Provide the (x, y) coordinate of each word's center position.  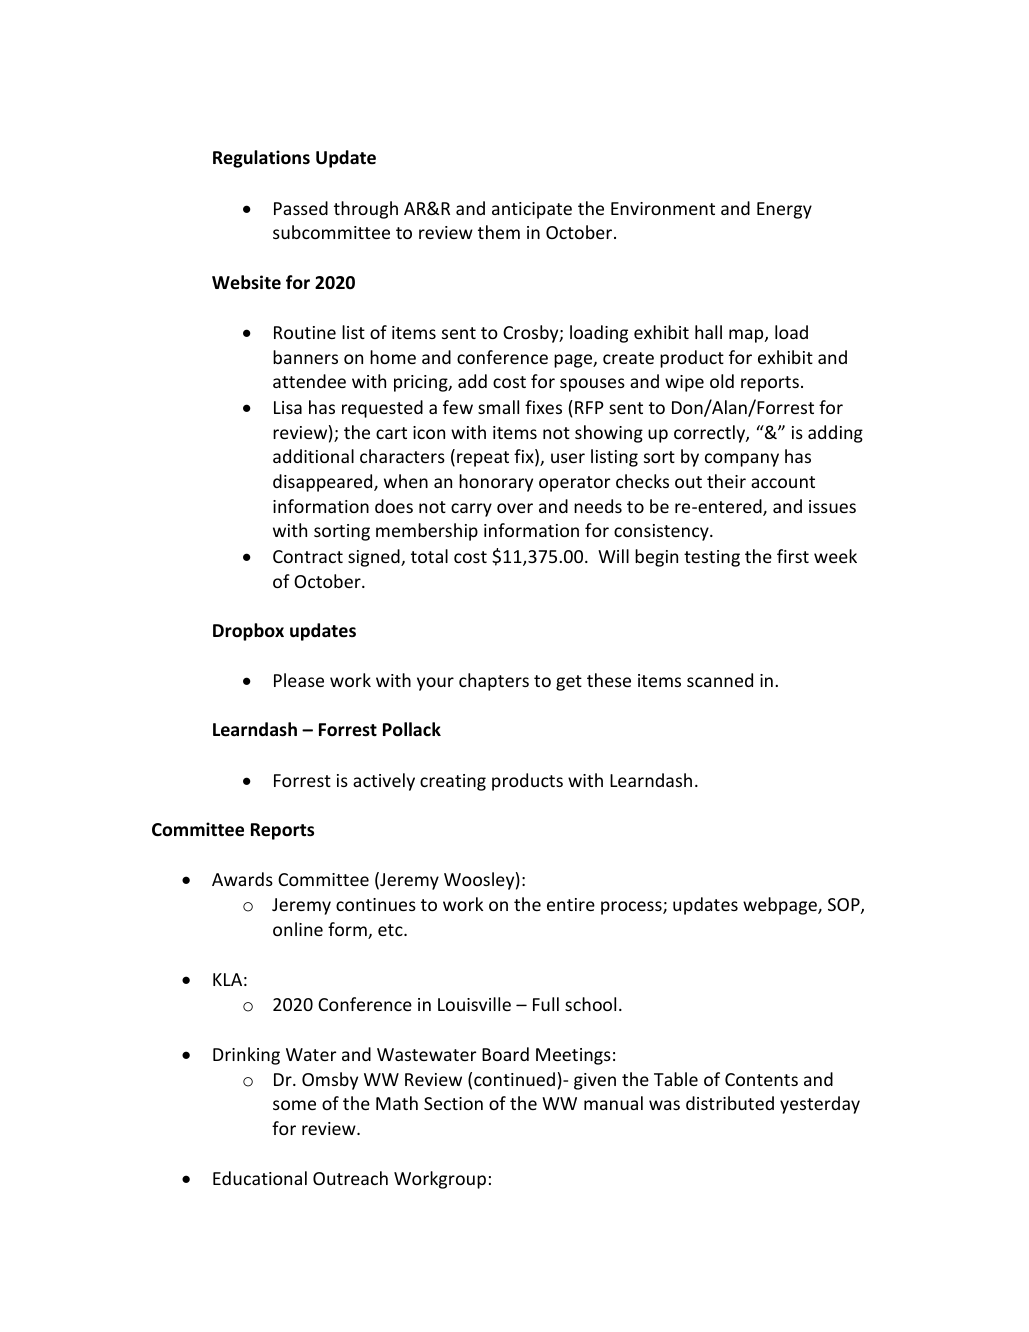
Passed (301, 208)
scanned (720, 680)
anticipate (532, 210)
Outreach (350, 1178)
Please (299, 680)
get (569, 683)
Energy (784, 210)
